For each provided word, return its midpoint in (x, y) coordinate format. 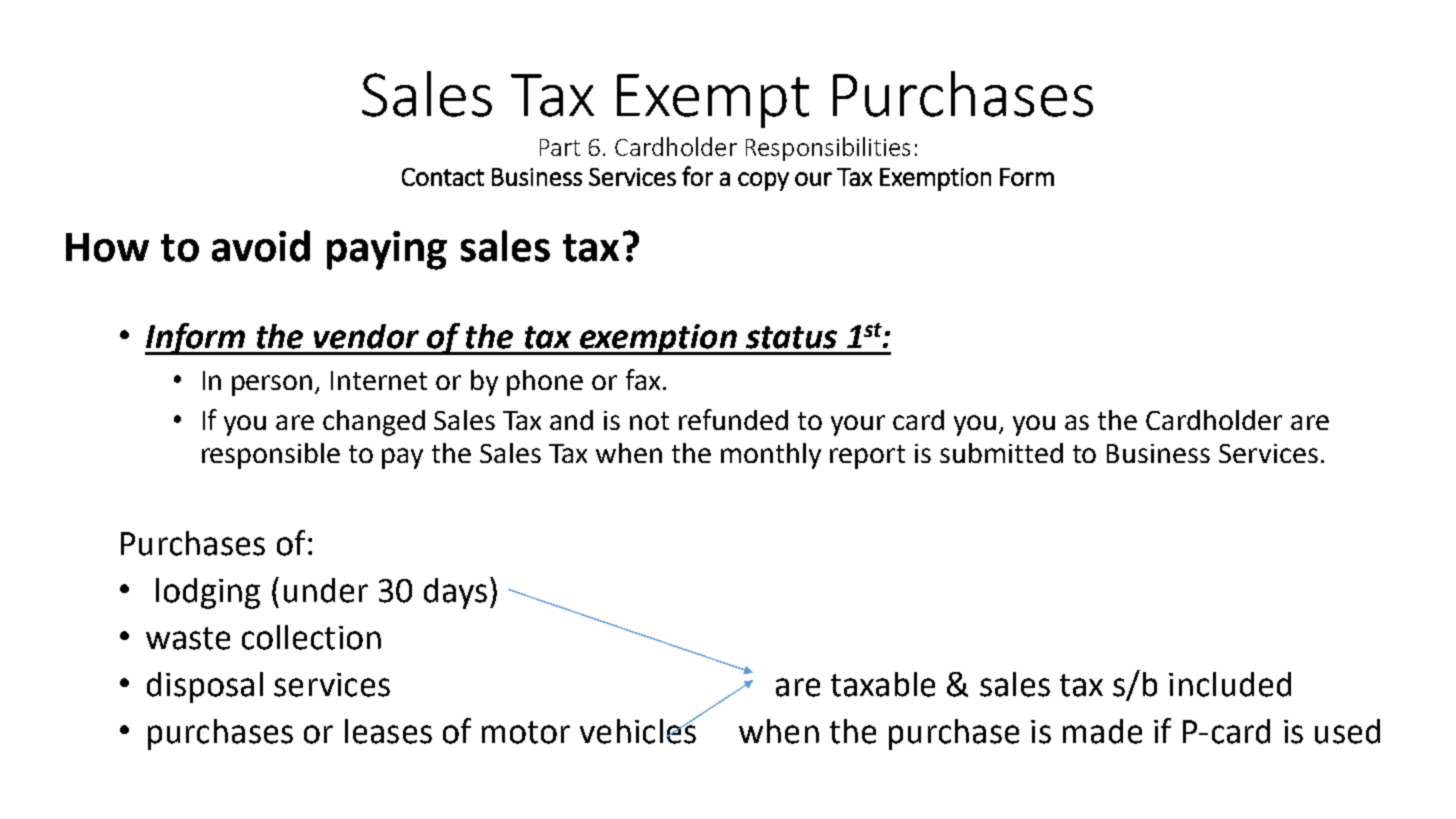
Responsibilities (828, 149)
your (858, 425)
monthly (771, 456)
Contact (443, 177)
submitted (1001, 453)
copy (763, 181)
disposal (205, 687)
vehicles (639, 730)
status (791, 337)
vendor (366, 336)
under (326, 590)
